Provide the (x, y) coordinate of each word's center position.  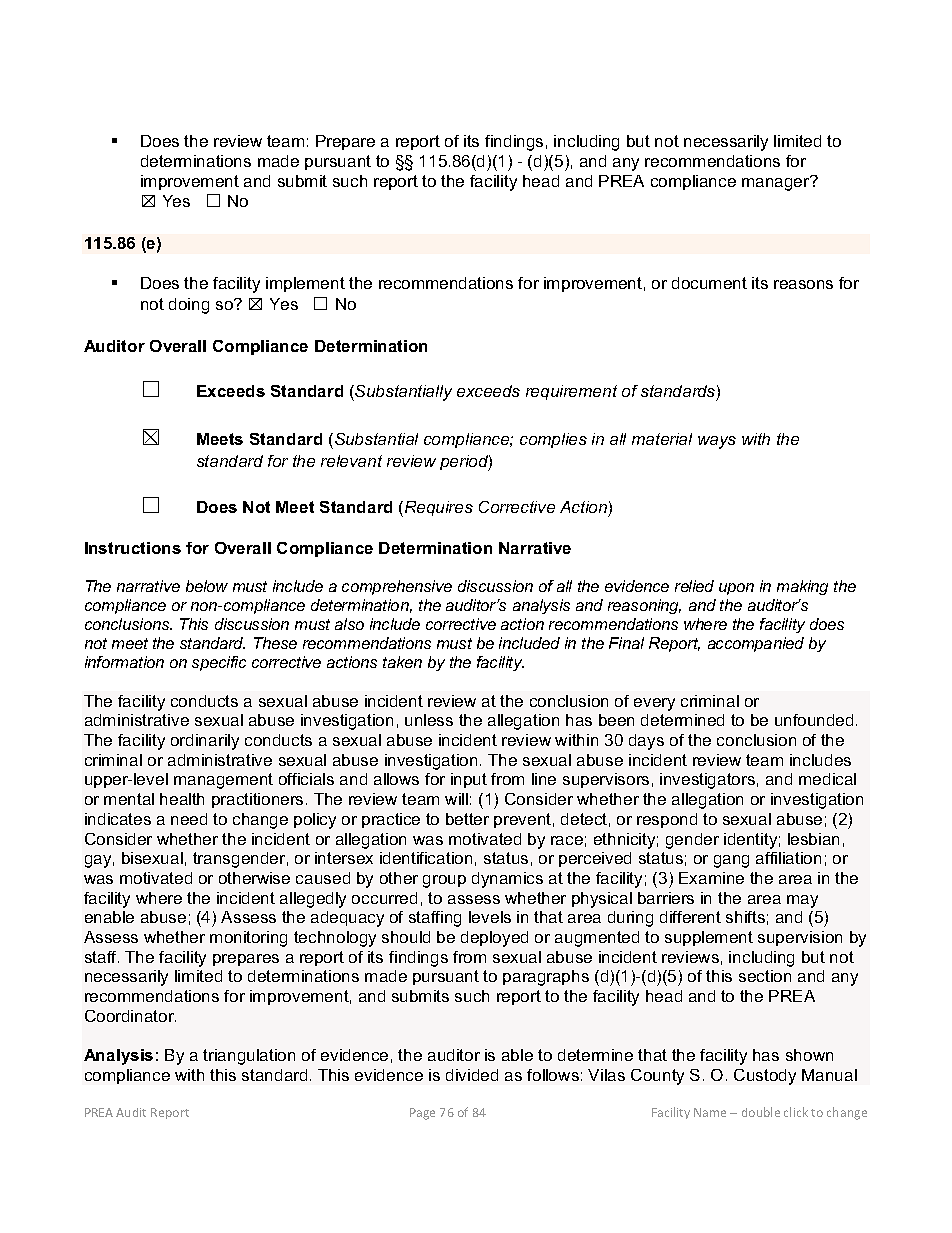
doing (189, 306)
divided (472, 1075)
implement (305, 284)
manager (777, 183)
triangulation (249, 1057)
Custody (765, 1077)
